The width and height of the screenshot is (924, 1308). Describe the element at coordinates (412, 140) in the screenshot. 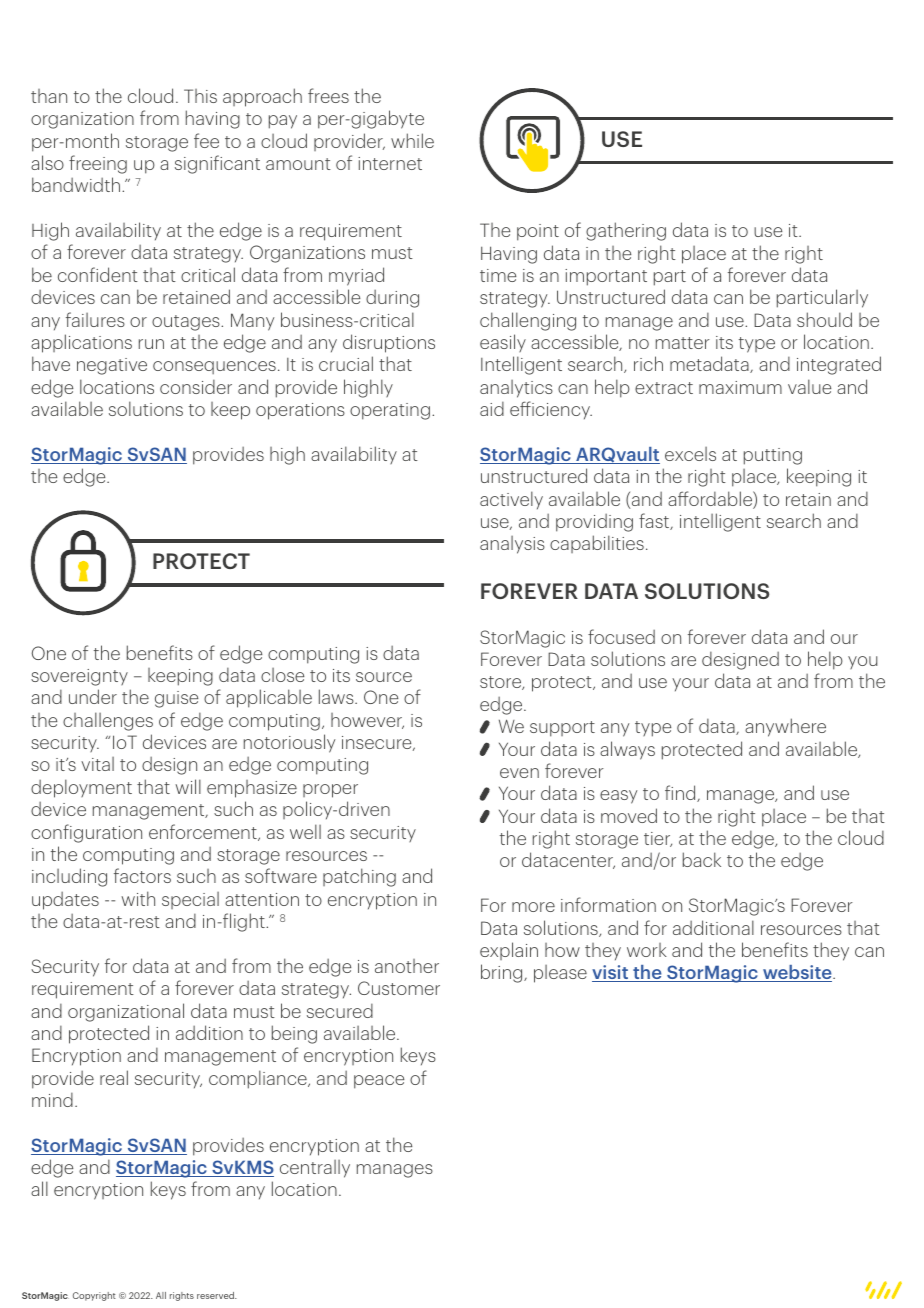

I see `while` at that location.
